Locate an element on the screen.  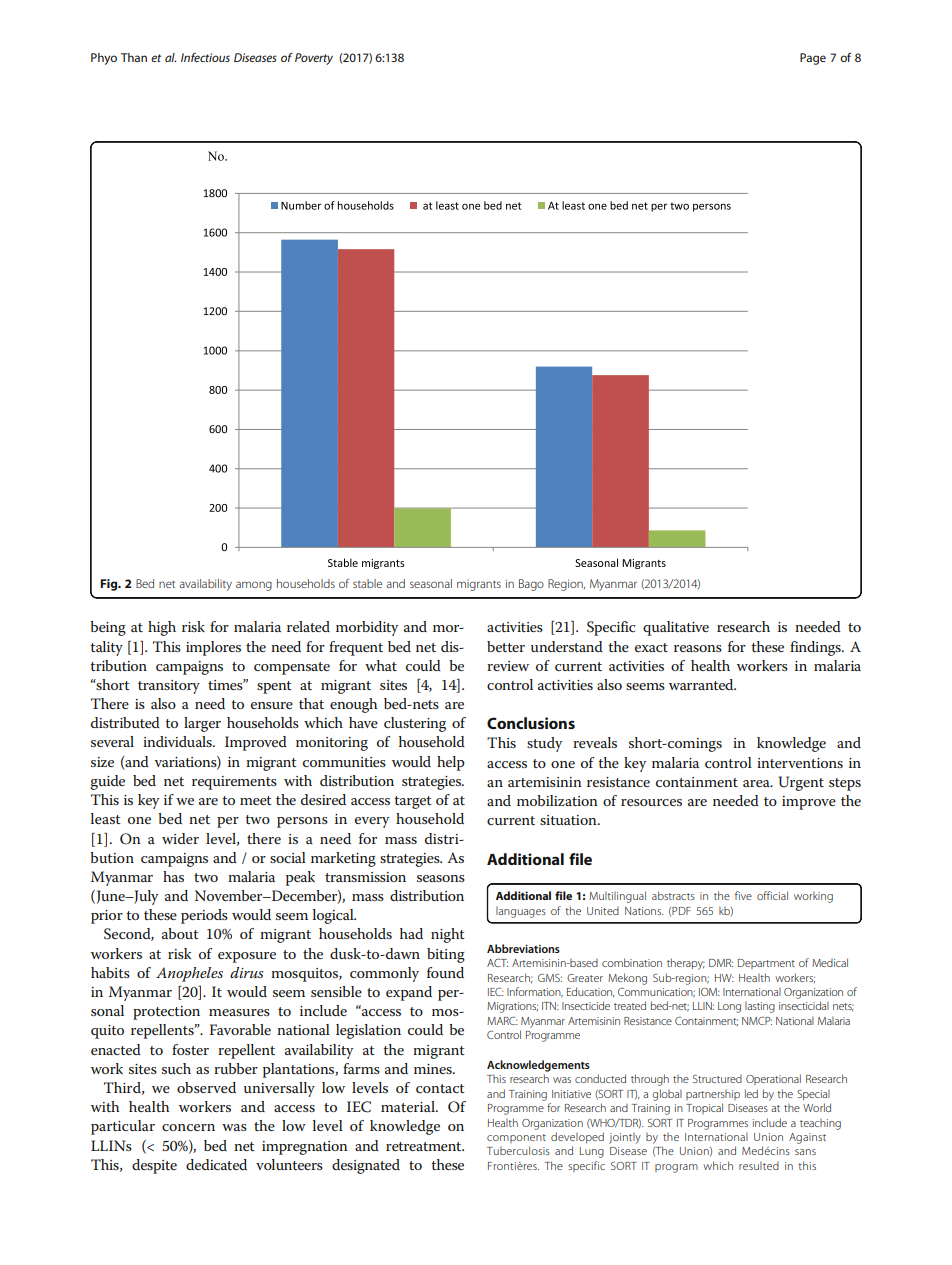
high is located at coordinates (162, 628).
